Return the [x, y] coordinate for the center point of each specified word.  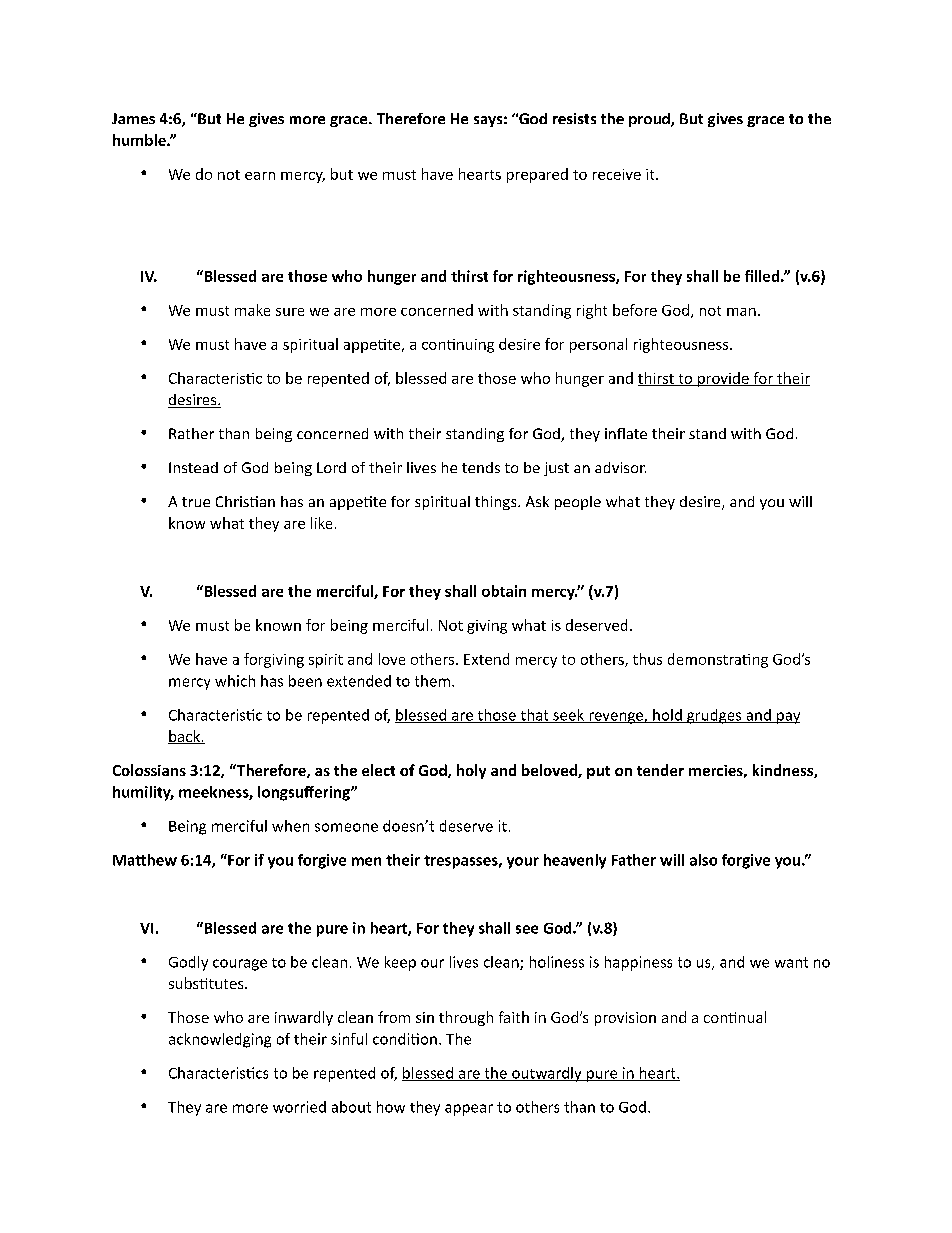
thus [647, 659]
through [466, 1018]
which [235, 681]
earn [260, 176]
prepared [537, 175]
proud [650, 120]
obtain [504, 591]
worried [299, 1107]
